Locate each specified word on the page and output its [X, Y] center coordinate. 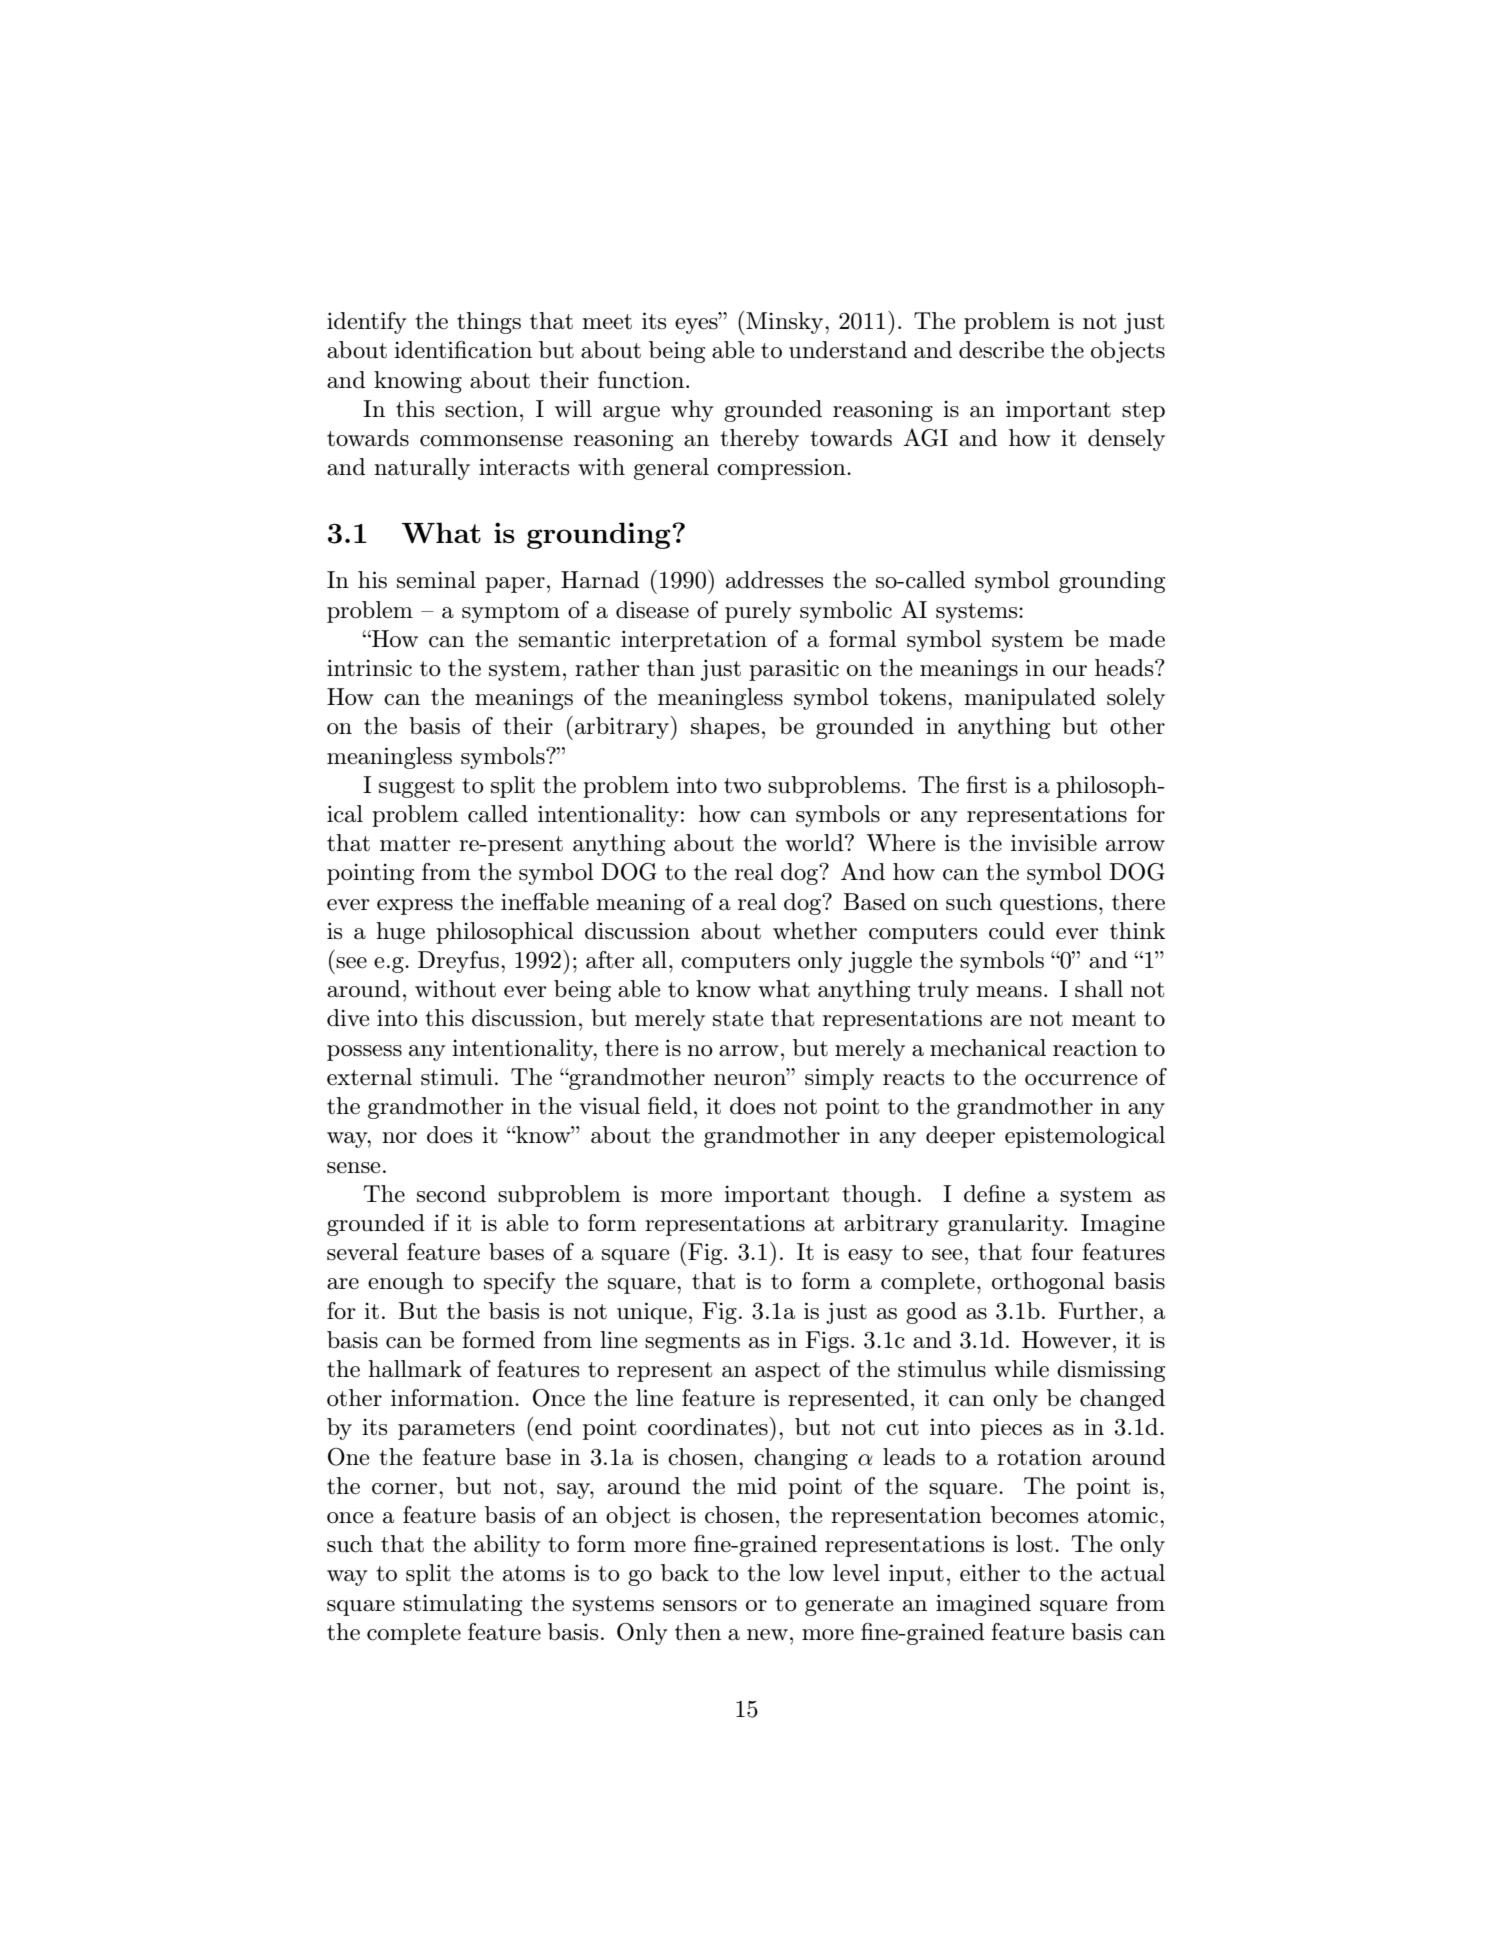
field [670, 1106]
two [742, 786]
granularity [1007, 1225]
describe [1001, 350]
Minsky [785, 323]
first [986, 785]
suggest [417, 788]
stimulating [462, 1605]
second [451, 1194]
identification [463, 350]
